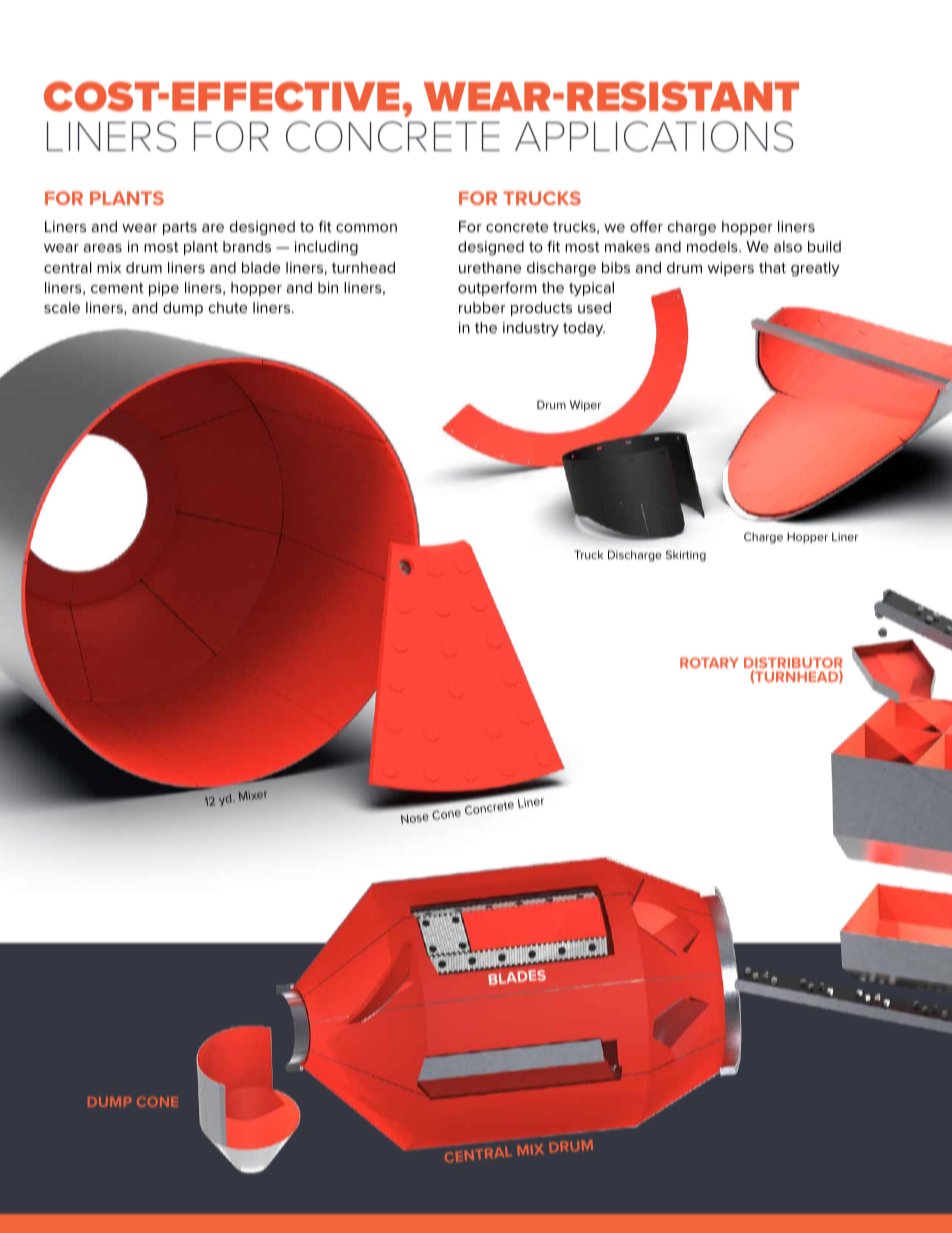 Image resolution: width=952 pixels, height=1233 pixels. What do you see at coordinates (180, 228) in the screenshot?
I see `parts` at bounding box center [180, 228].
